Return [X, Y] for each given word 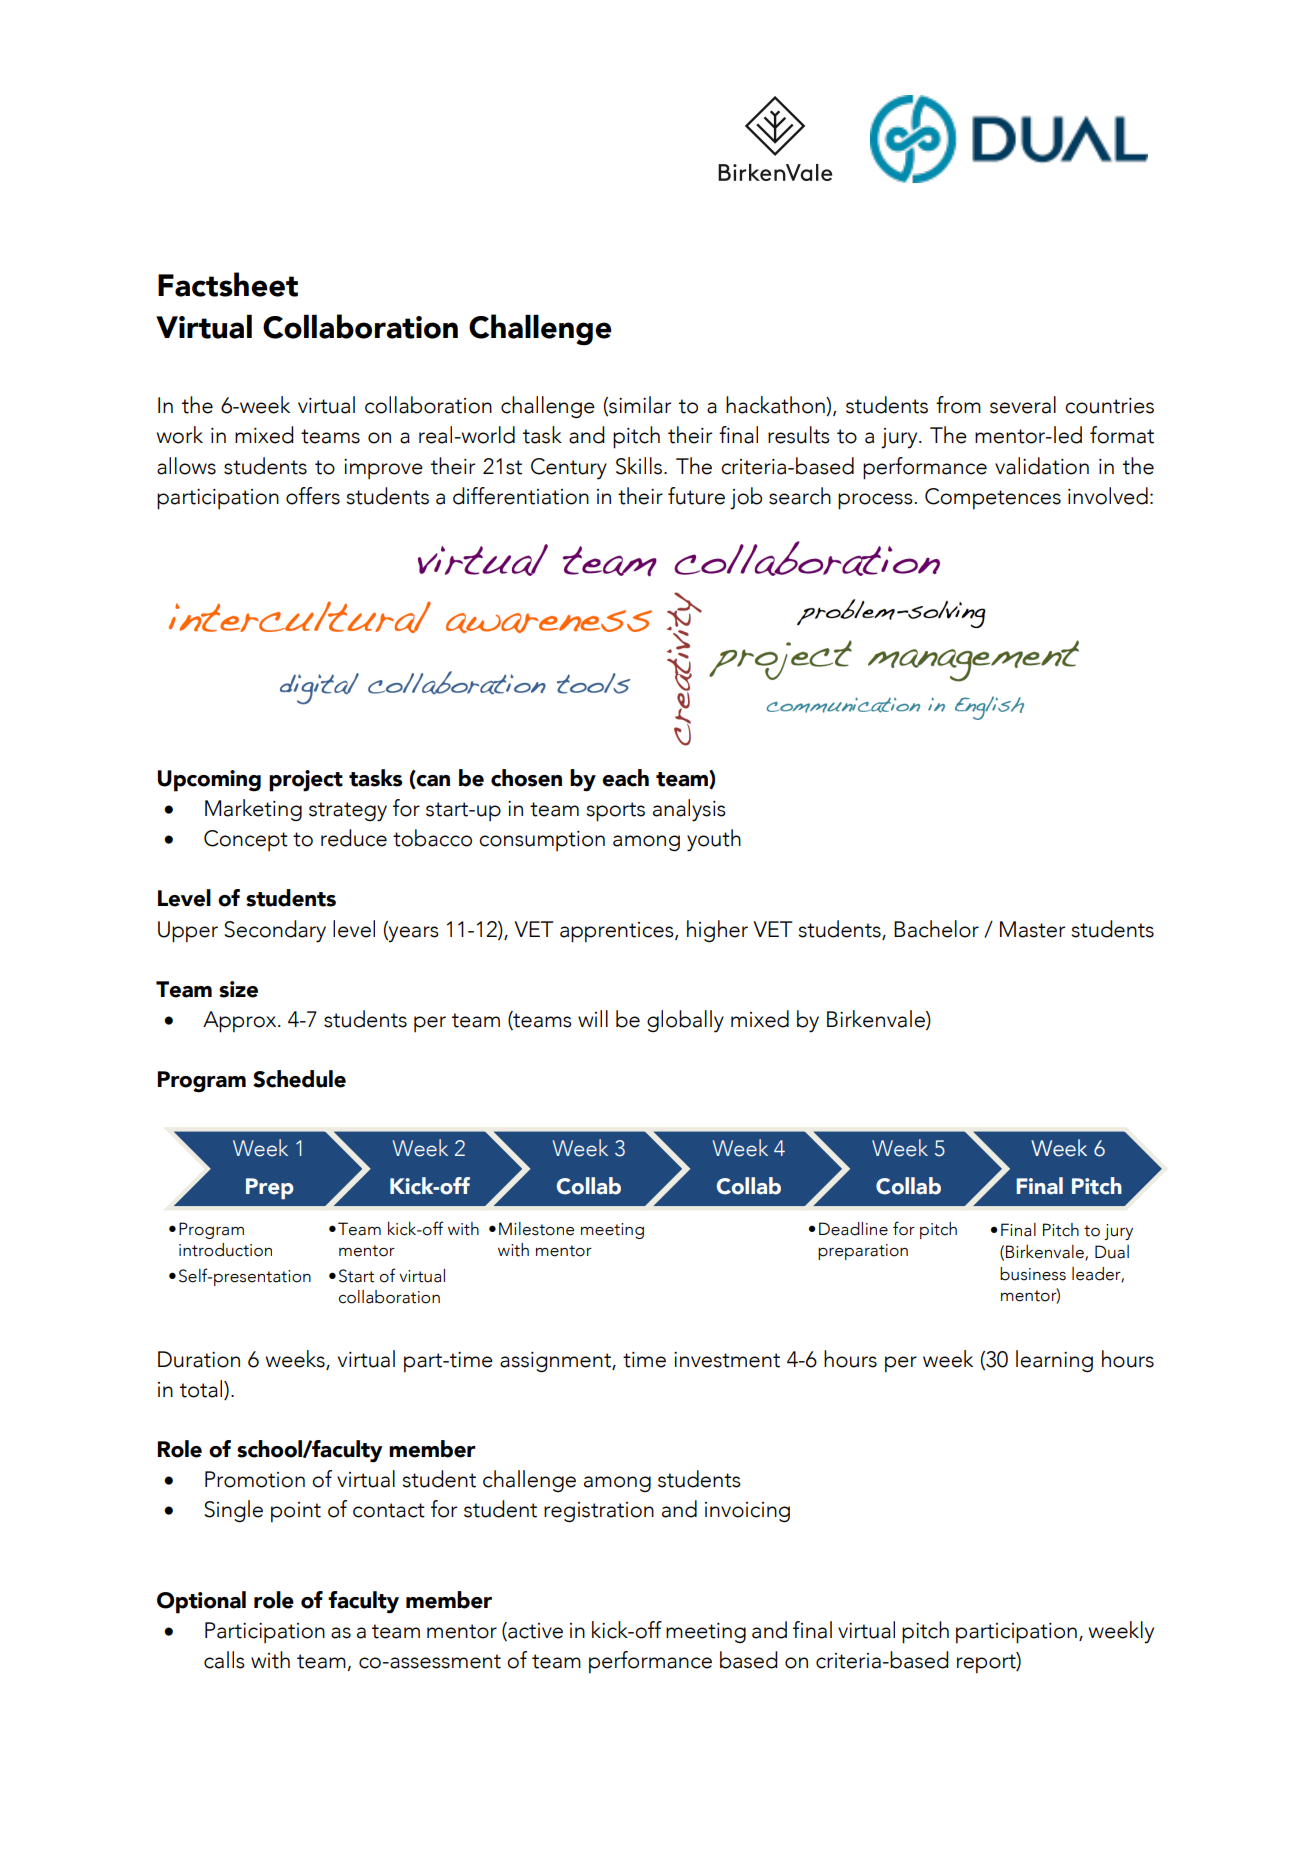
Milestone [536, 1229]
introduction [225, 1250]
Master [1032, 929]
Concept [246, 840]
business [1033, 1274]
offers [313, 496]
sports [615, 812]
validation [1042, 466]
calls [224, 1660]
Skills [639, 466]
